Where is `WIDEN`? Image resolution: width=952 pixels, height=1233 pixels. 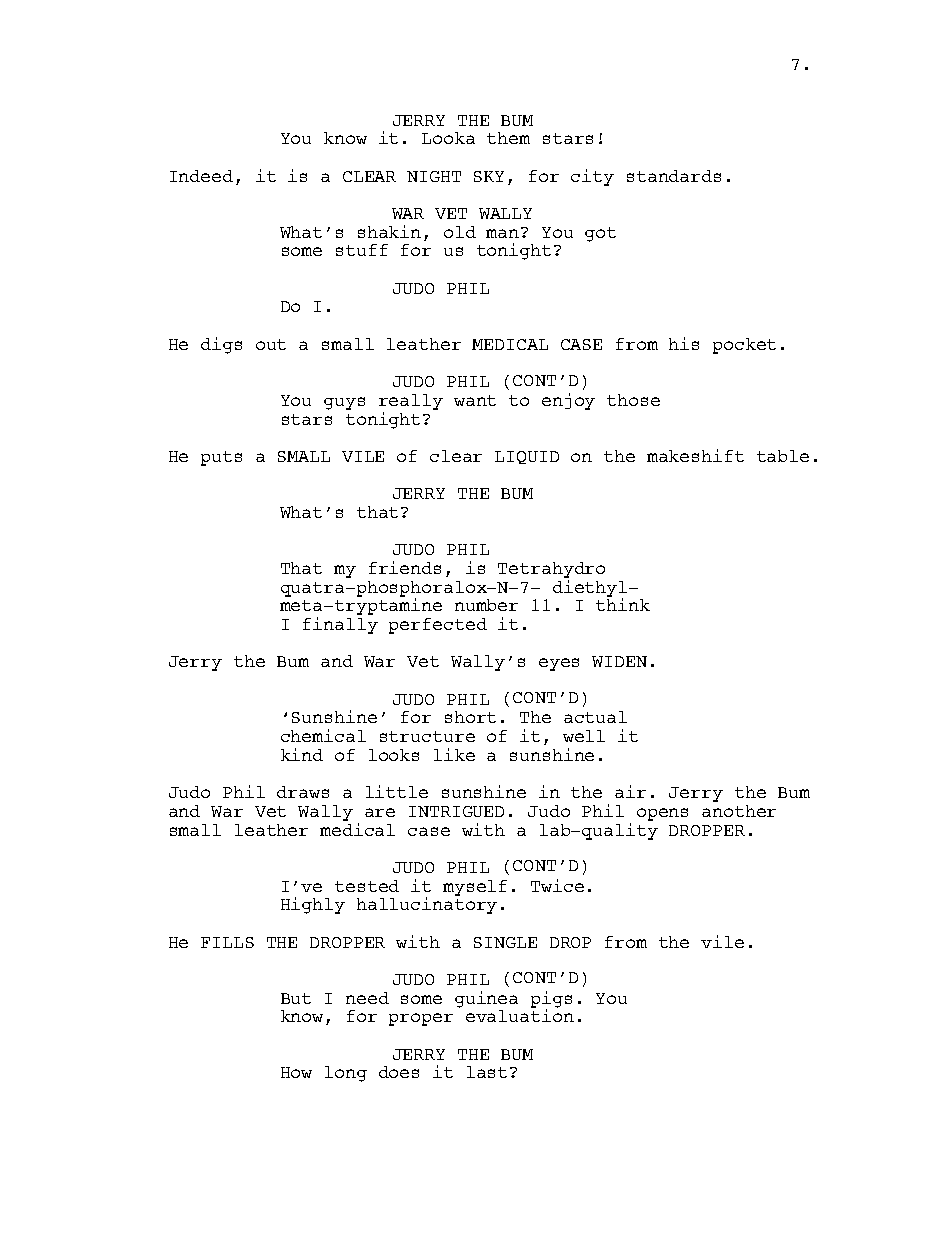 WIDEN is located at coordinates (619, 661).
